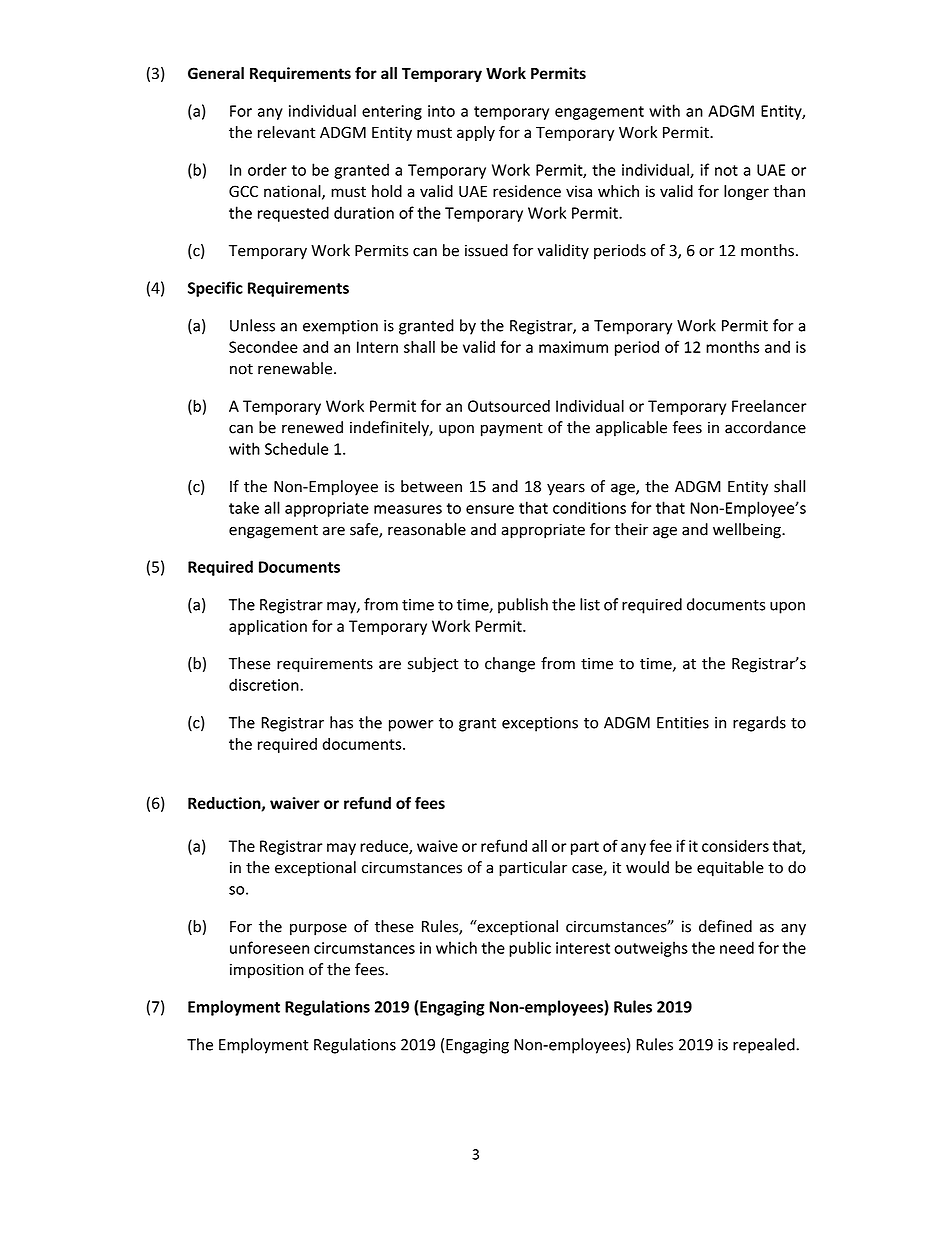  I want to click on Freelancer, so click(769, 405).
